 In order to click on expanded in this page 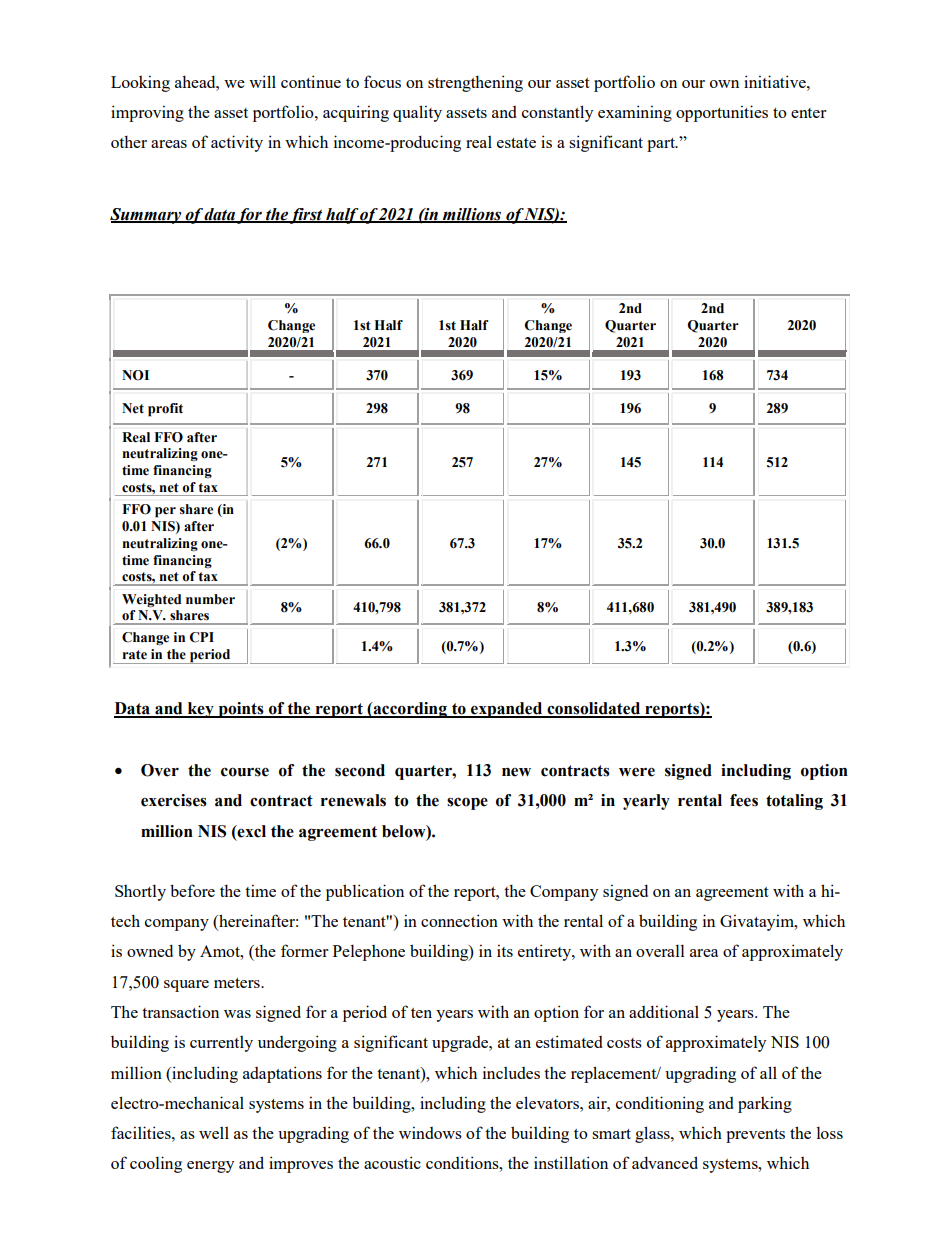, I will do `click(507, 710)`.
